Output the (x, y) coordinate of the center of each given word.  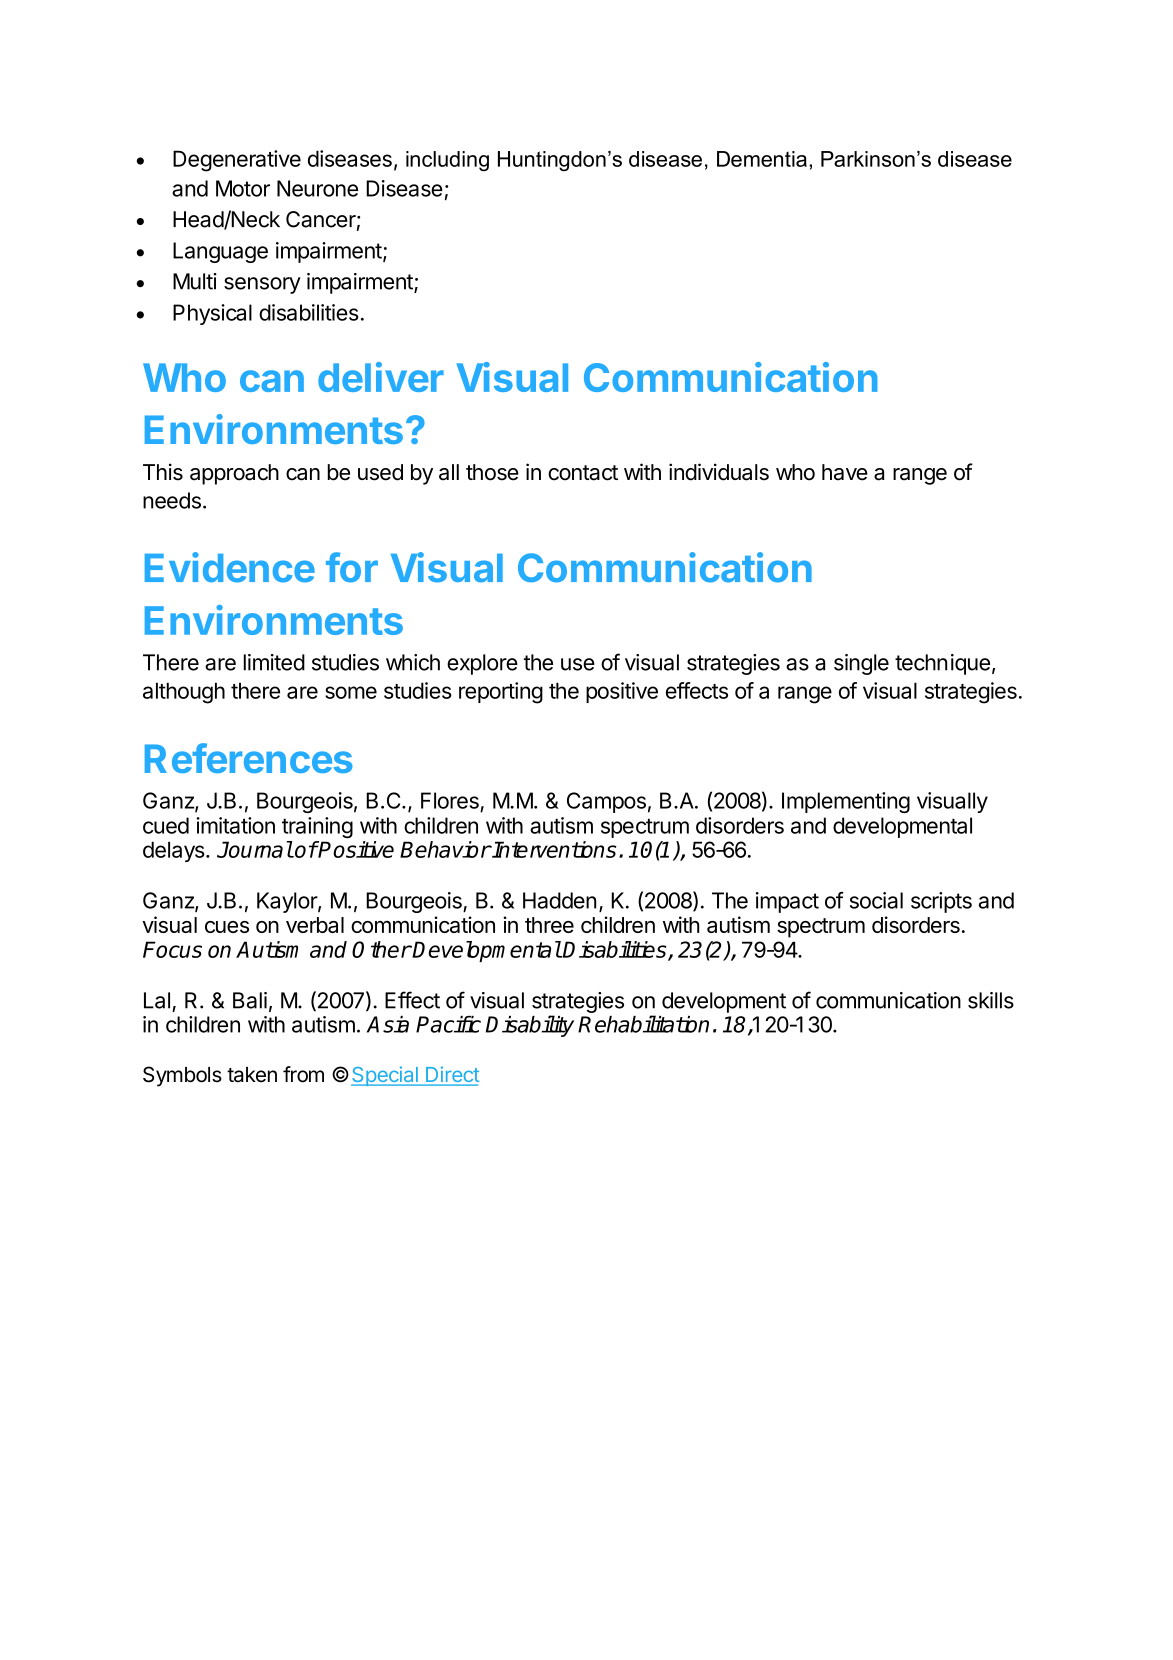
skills (991, 1000)
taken (252, 1075)
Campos (606, 802)
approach (234, 474)
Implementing (846, 802)
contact (583, 473)
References (249, 758)
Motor (243, 188)
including (447, 161)
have (845, 472)
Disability (530, 1026)
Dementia (762, 159)
